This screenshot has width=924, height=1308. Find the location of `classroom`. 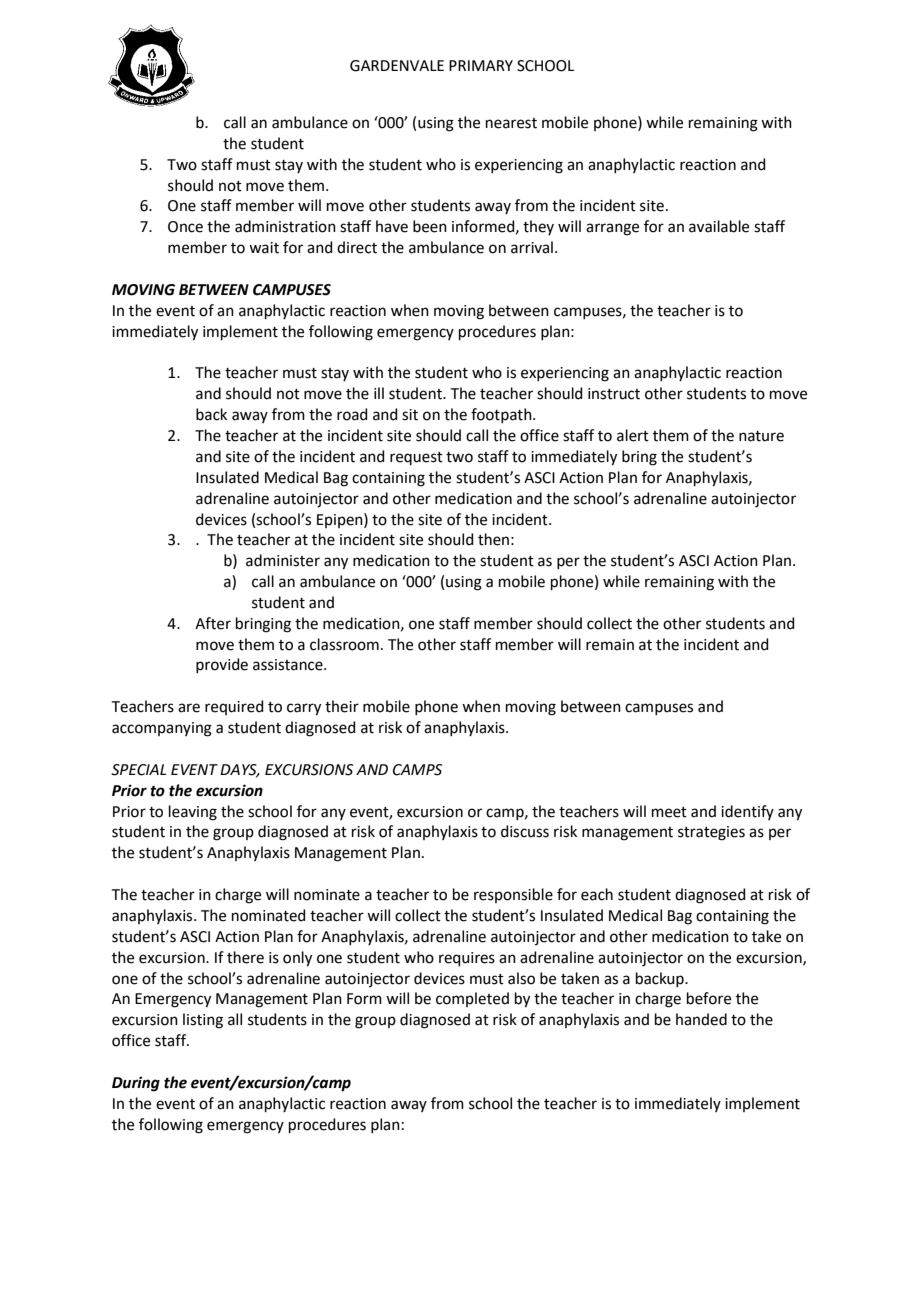

classroom is located at coordinates (344, 644).
